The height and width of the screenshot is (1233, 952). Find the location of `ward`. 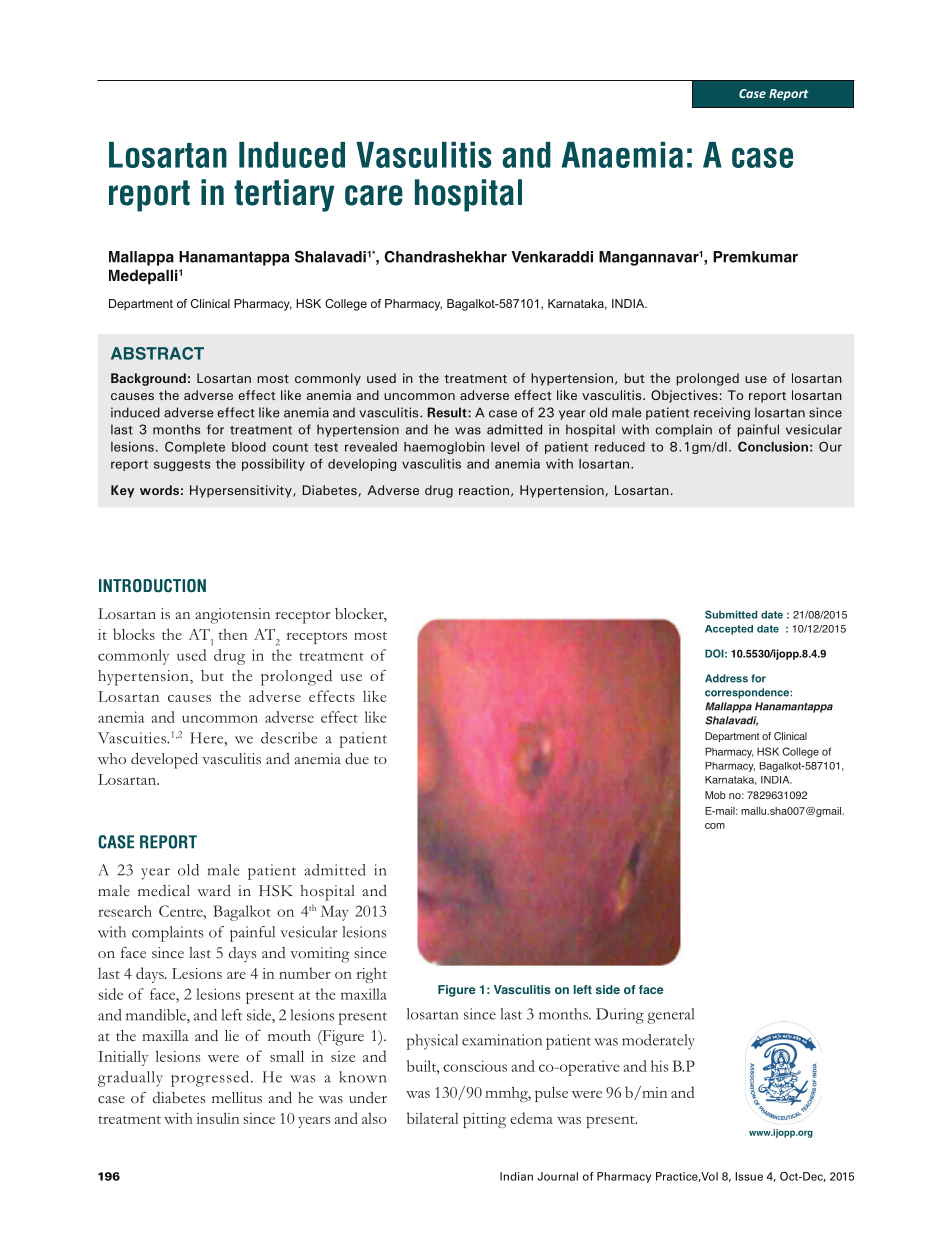

ward is located at coordinates (214, 890).
